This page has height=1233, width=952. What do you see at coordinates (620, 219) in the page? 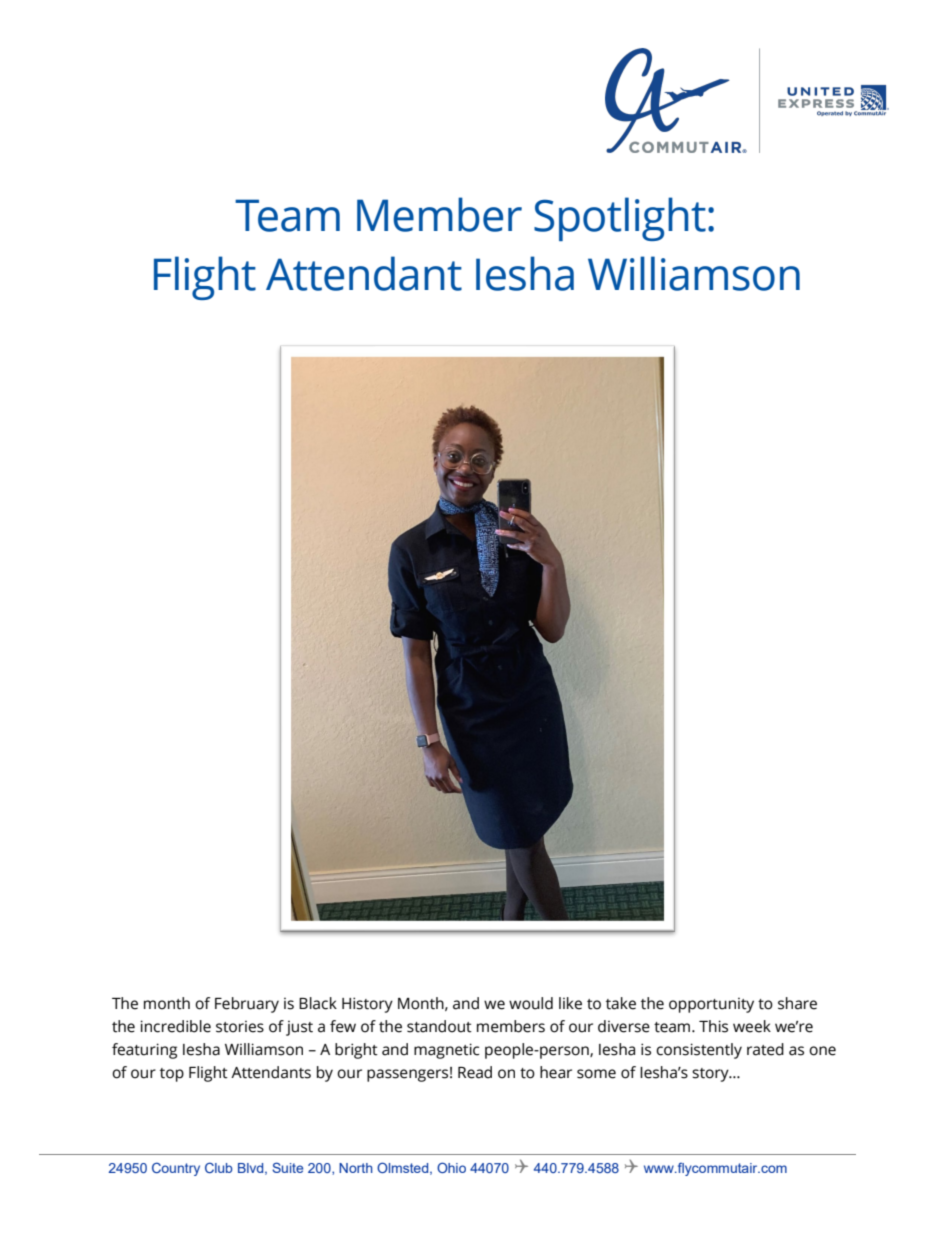
I see `Spotlight` at bounding box center [620, 219].
